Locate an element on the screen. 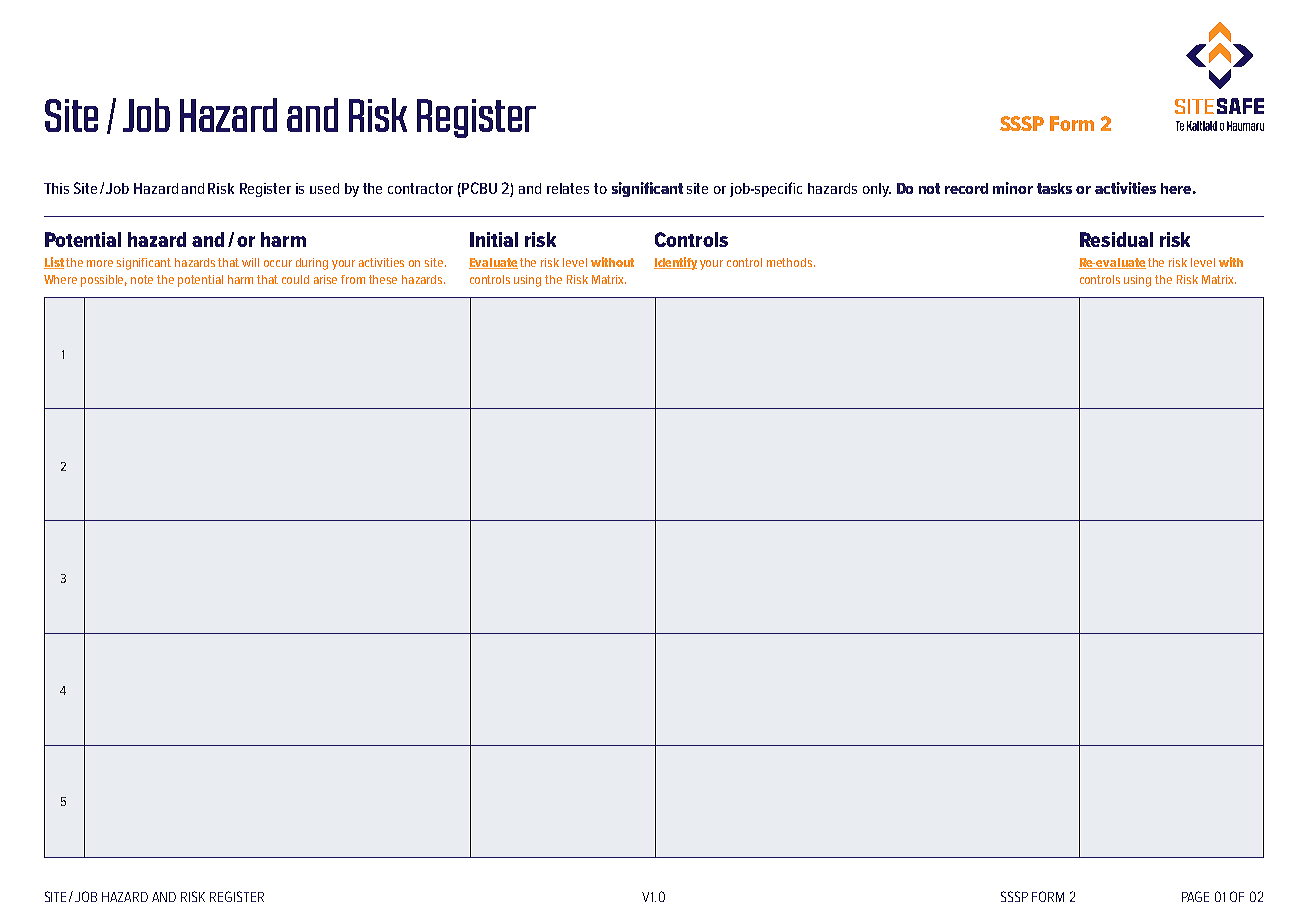  relates is located at coordinates (568, 188).
